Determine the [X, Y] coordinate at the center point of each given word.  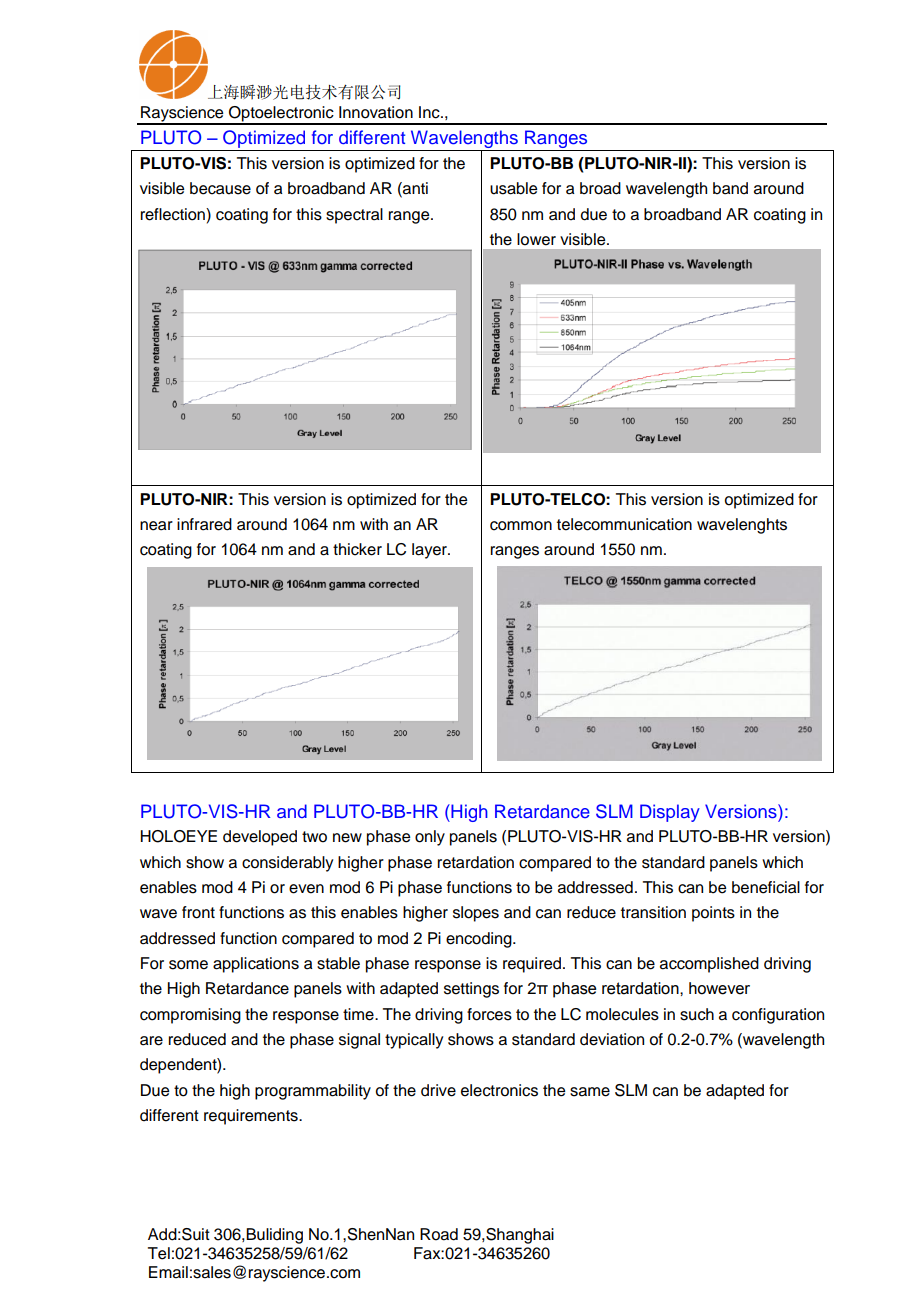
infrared [204, 524]
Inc [430, 112]
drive [438, 1090]
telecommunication [624, 524]
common [521, 526]
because [220, 188]
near [156, 526]
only [430, 838]
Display [670, 813]
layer [430, 551]
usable [513, 188]
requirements [252, 1117]
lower [536, 239]
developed [260, 838]
